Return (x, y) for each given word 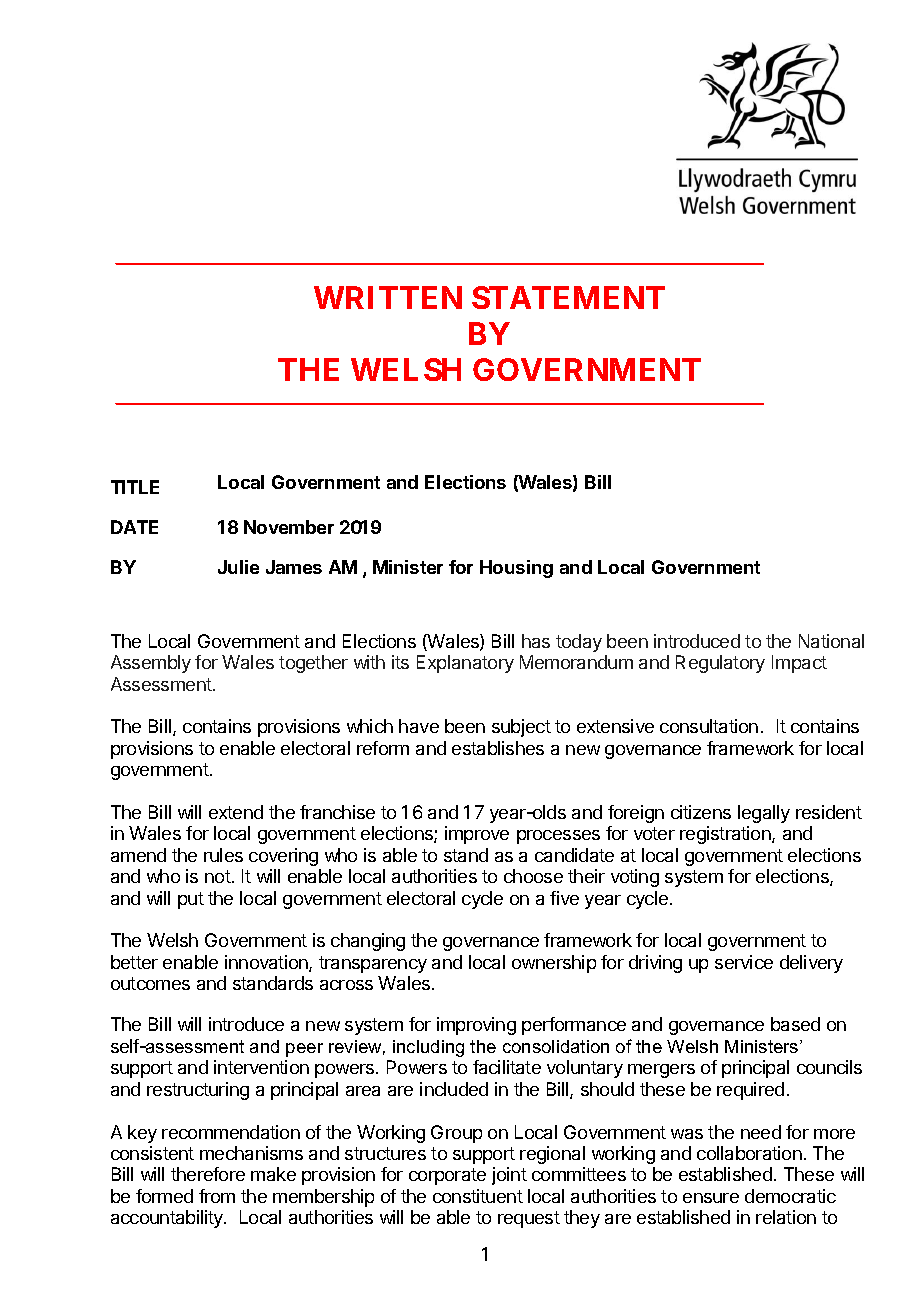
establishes (498, 748)
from (217, 1196)
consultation (709, 726)
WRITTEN (388, 297)
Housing (516, 569)
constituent (478, 1196)
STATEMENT (568, 297)
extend (236, 812)
